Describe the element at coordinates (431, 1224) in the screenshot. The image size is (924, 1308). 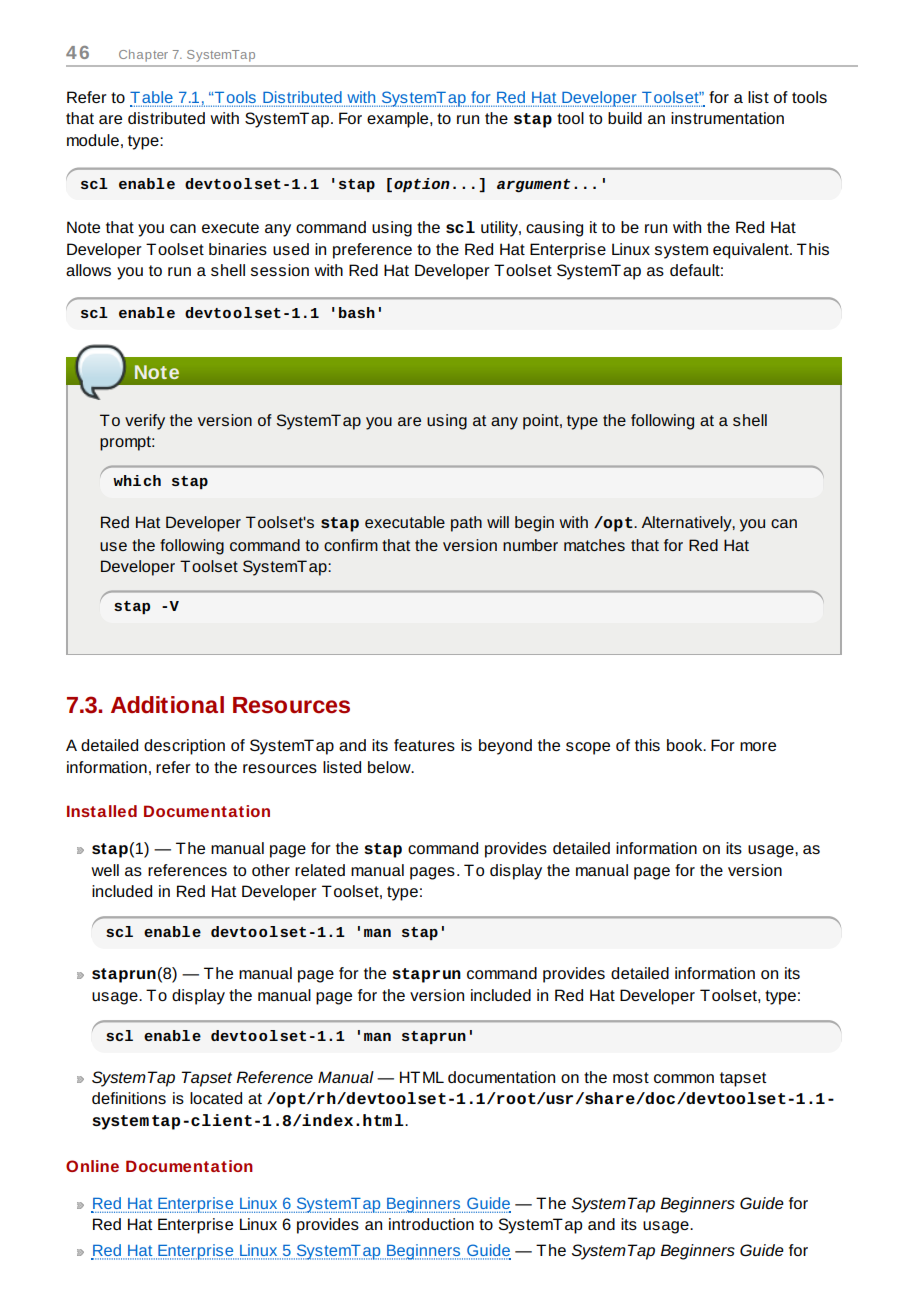
I see `introduction` at that location.
